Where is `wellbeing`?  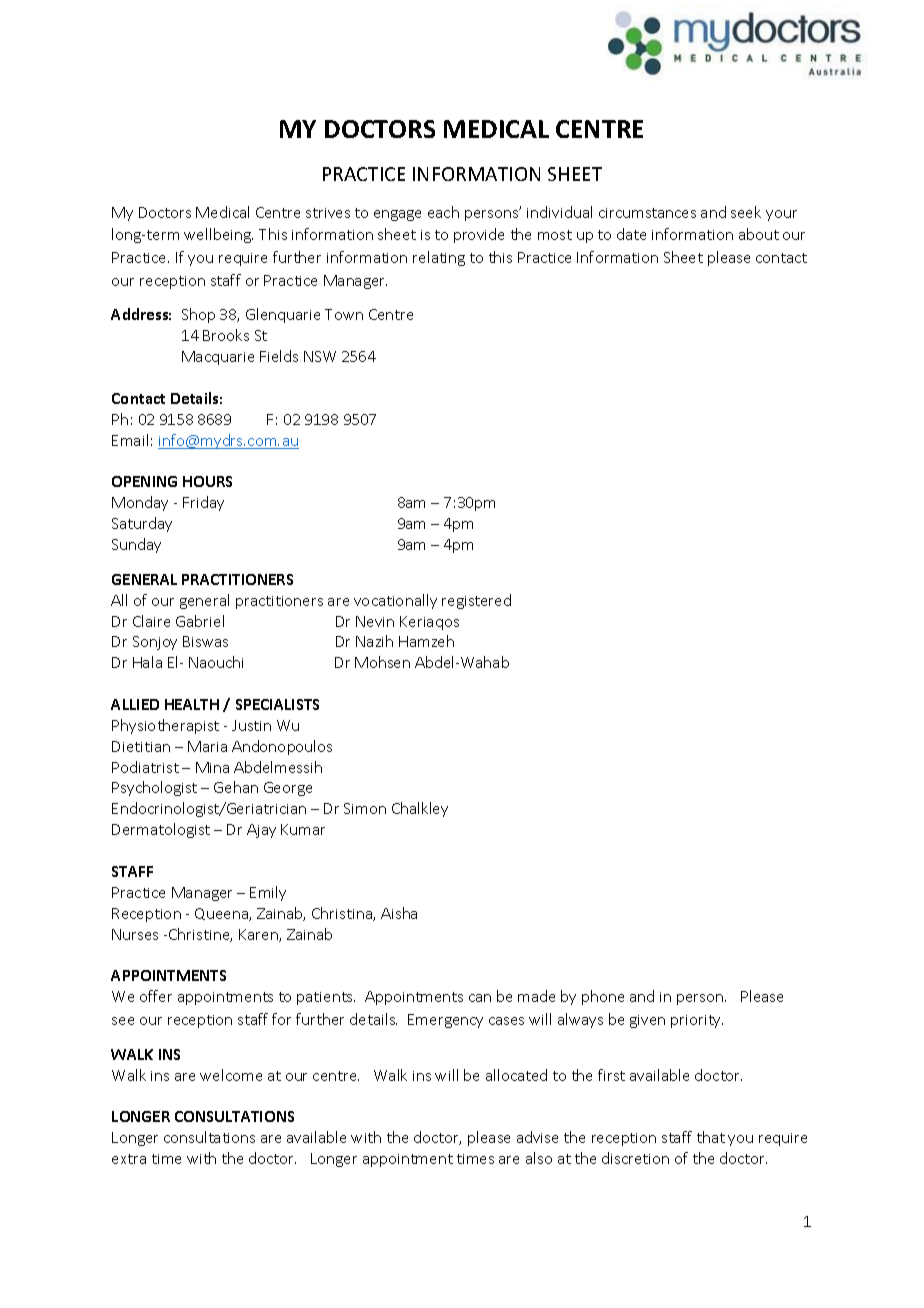
wellbeing is located at coordinates (218, 235).
